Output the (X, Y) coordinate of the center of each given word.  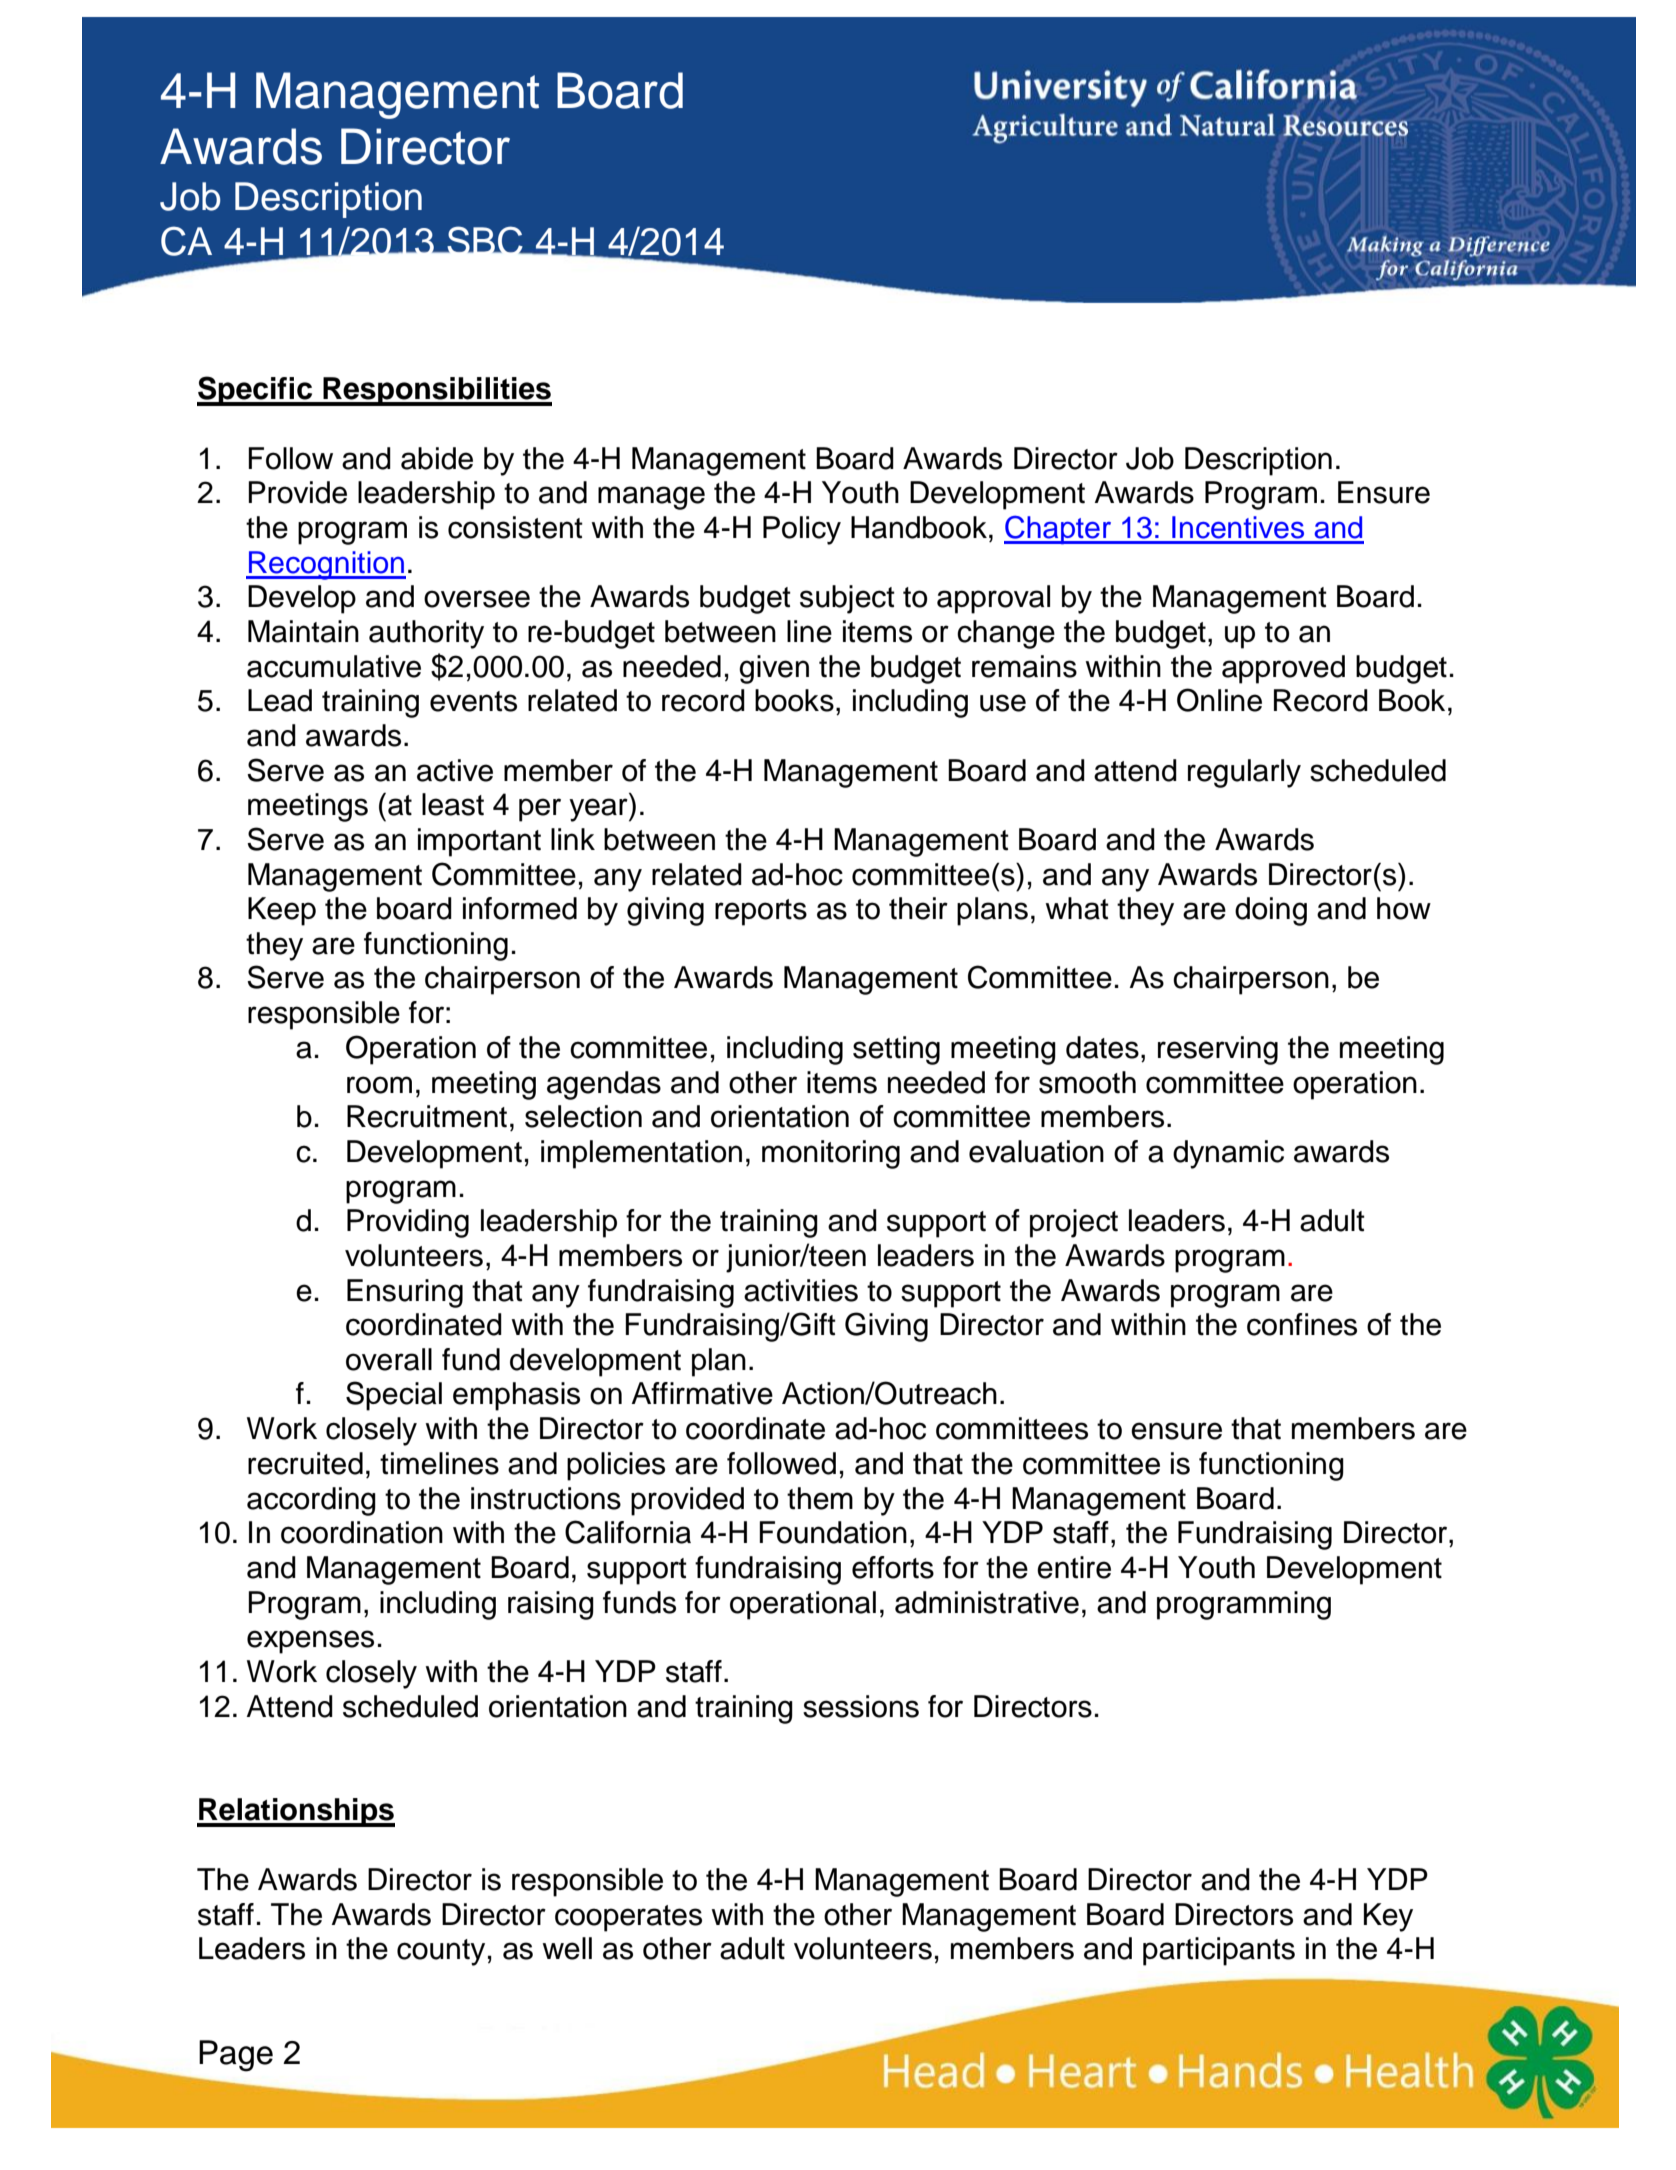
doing (1271, 911)
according (311, 1501)
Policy (802, 530)
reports (761, 912)
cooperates (628, 1918)
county (441, 1952)
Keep (282, 911)
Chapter (1059, 530)
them (820, 1498)
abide (437, 458)
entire (1074, 1567)
